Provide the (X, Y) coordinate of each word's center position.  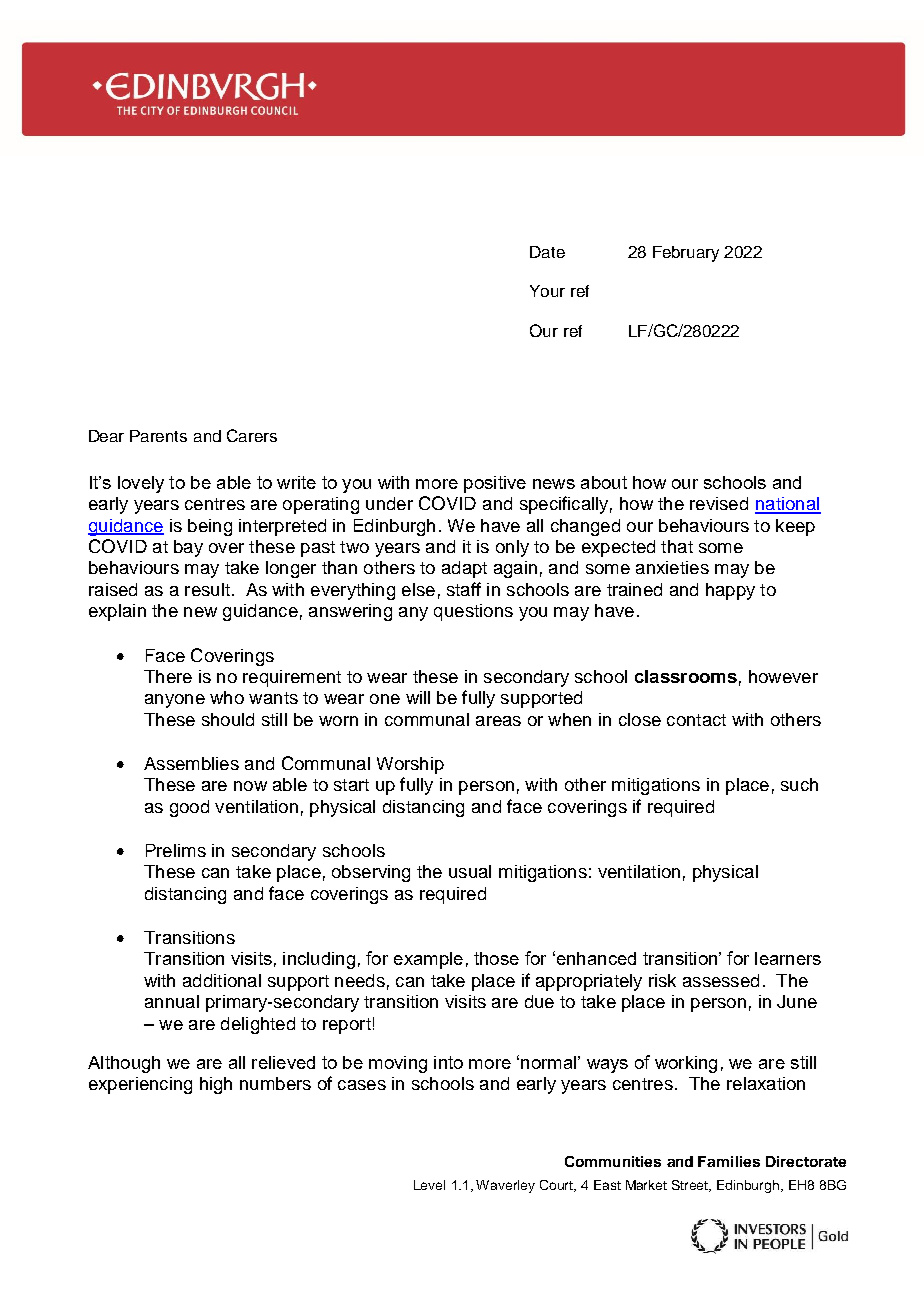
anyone (175, 701)
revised (719, 503)
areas (498, 721)
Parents (158, 436)
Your (547, 291)
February (686, 254)
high (216, 1085)
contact (696, 720)
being (210, 527)
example (428, 960)
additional (222, 980)
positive (495, 484)
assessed (721, 980)
